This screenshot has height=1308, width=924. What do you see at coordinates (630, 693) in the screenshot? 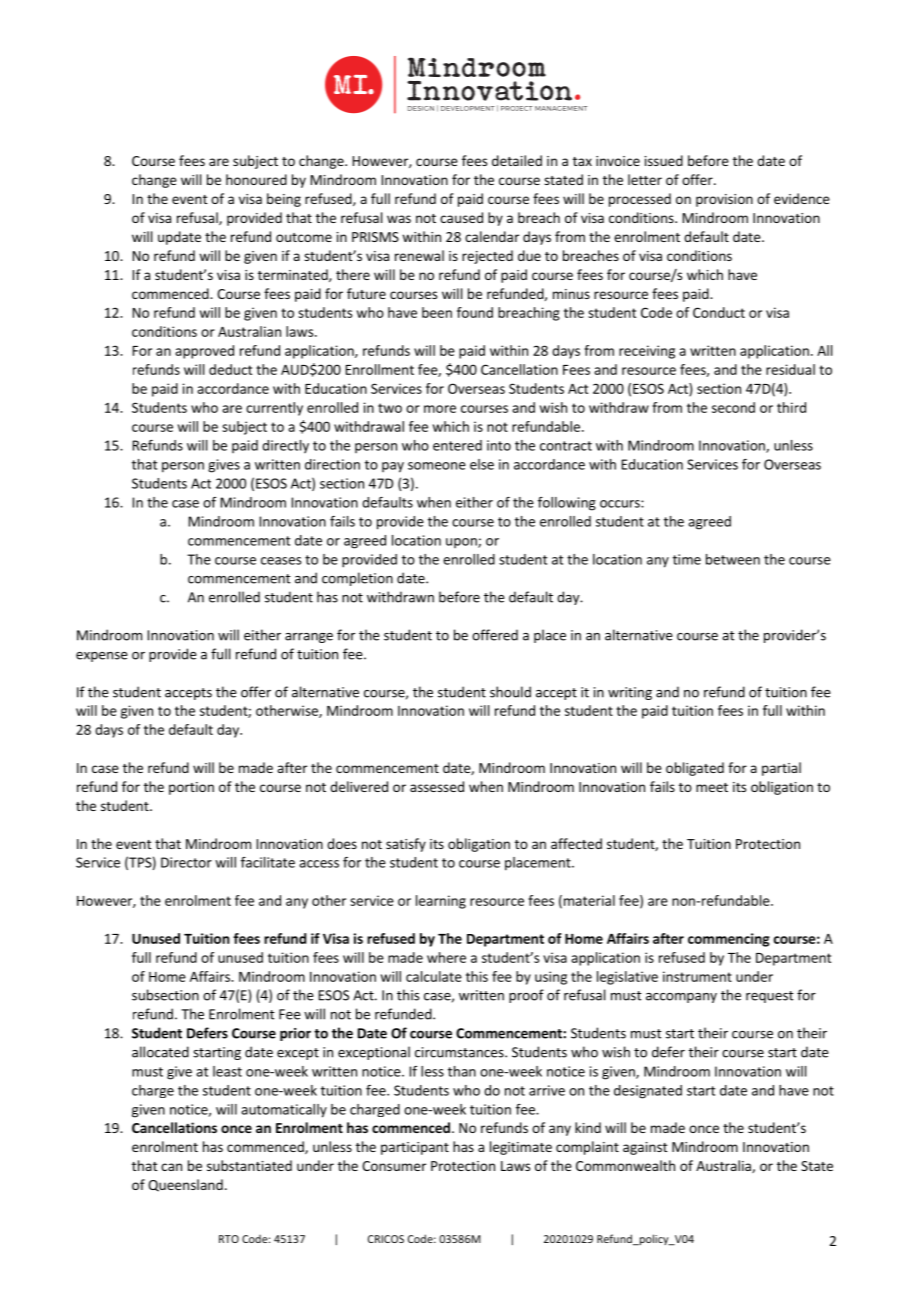
I see `writing` at bounding box center [630, 693].
